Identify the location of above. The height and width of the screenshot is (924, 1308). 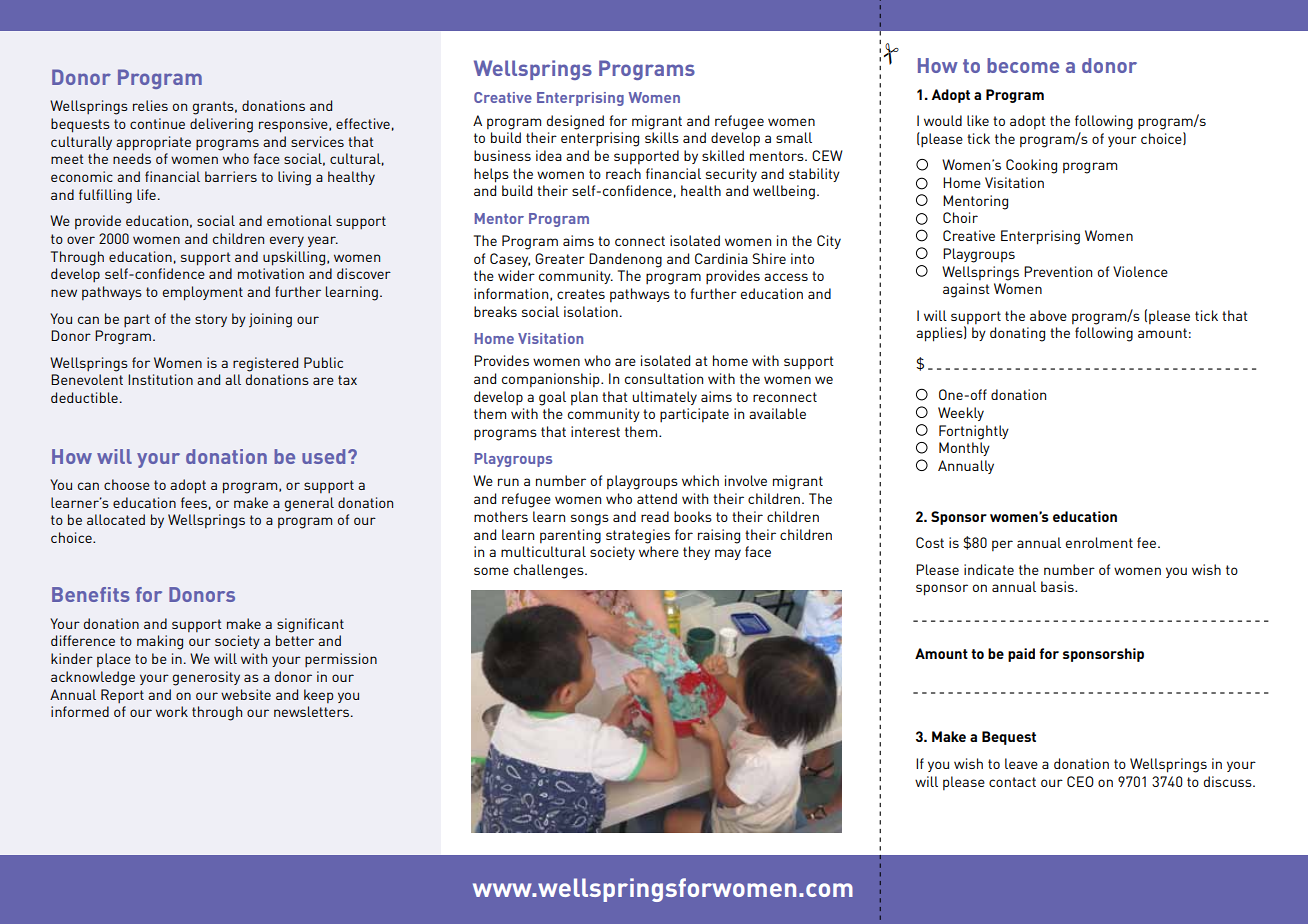
(1048, 315).
